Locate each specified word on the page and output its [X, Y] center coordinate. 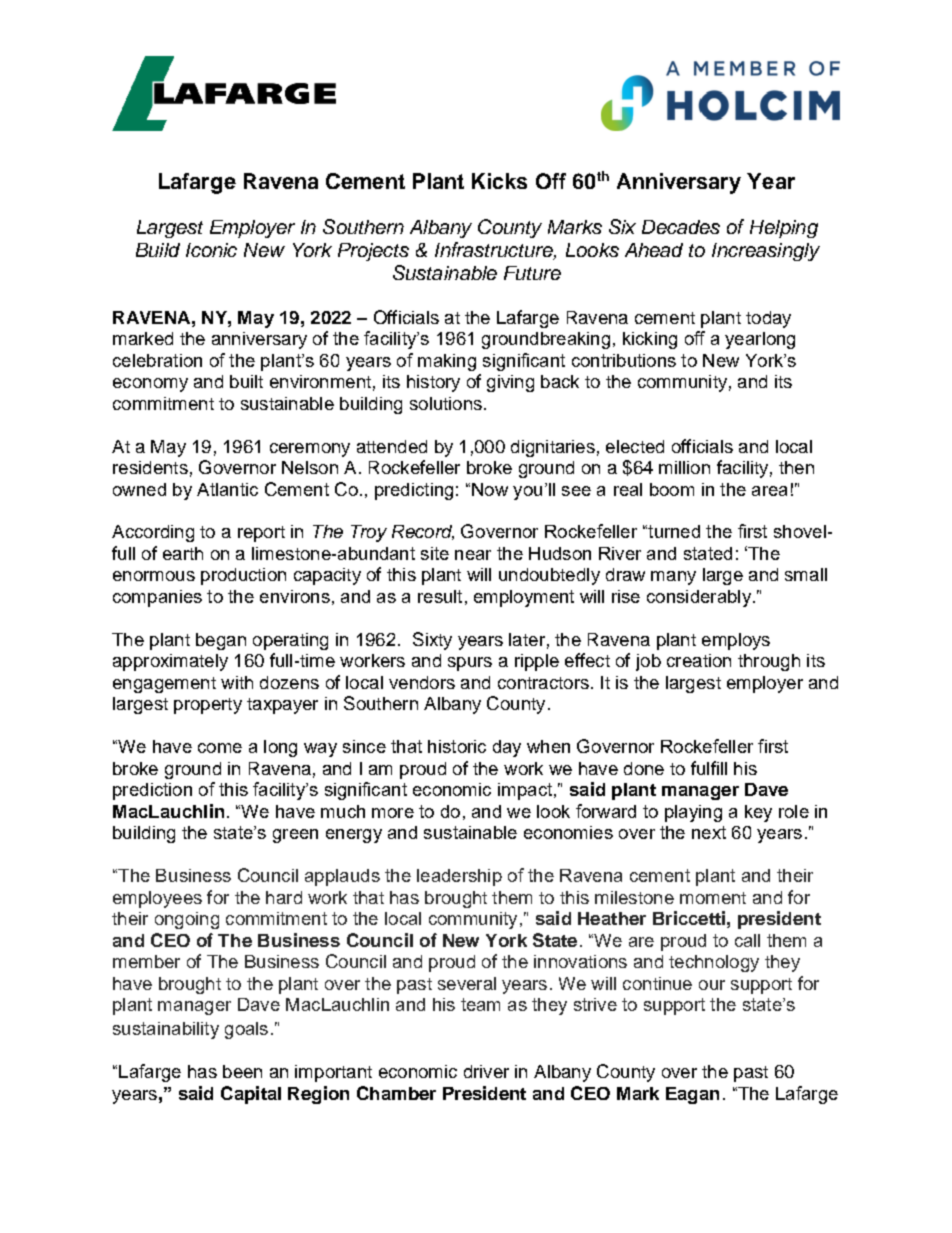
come [220, 748]
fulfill [709, 768]
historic [457, 746]
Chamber [396, 1093]
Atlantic [227, 489]
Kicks [499, 181]
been [242, 1071]
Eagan [692, 1095]
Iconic [211, 250]
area [769, 491]
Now [490, 489]
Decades [681, 227]
